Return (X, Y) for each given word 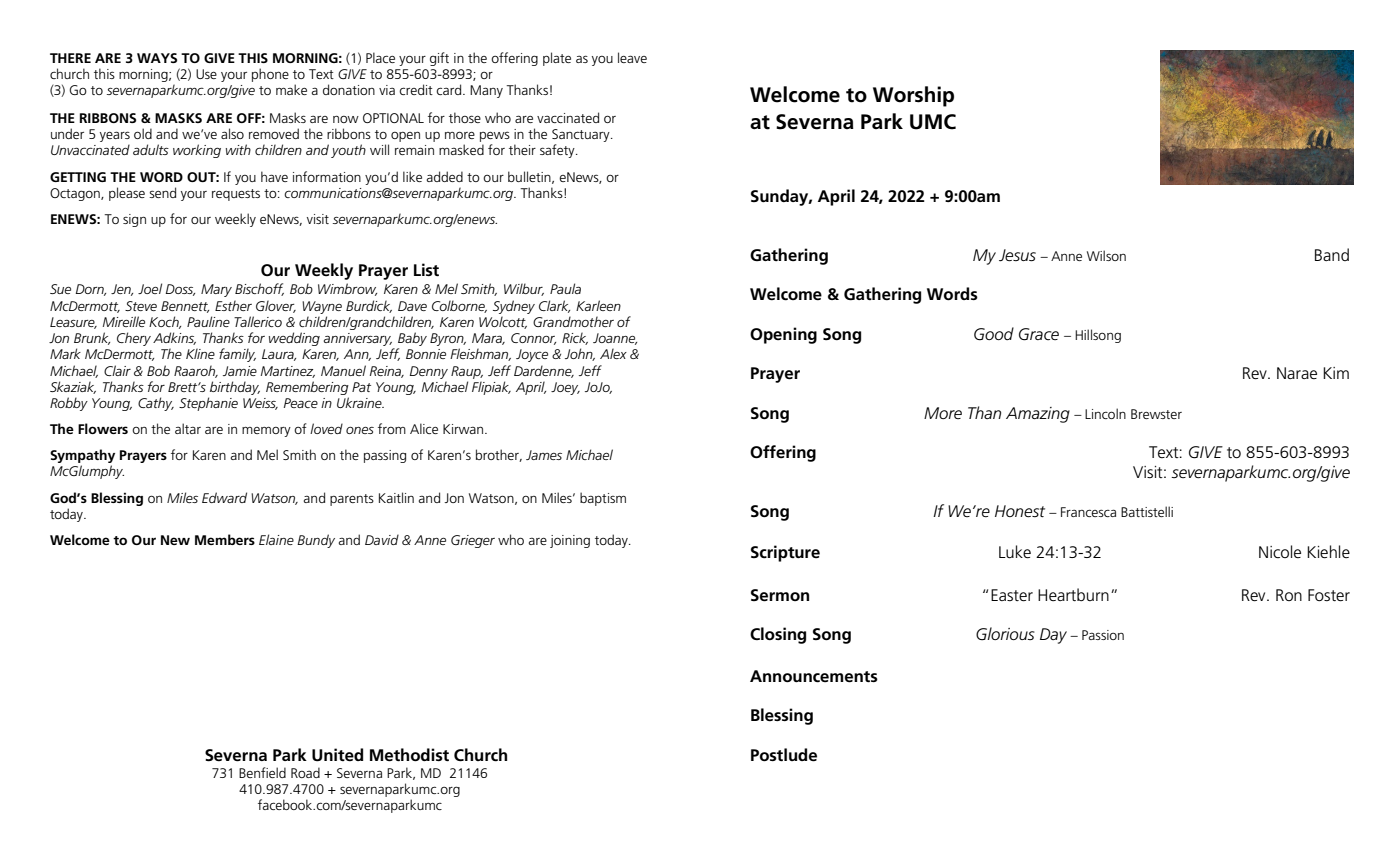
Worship (913, 96)
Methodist (409, 755)
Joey (565, 388)
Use (206, 74)
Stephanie (208, 404)
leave (632, 57)
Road (305, 772)
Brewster (1156, 414)
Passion (1103, 635)
